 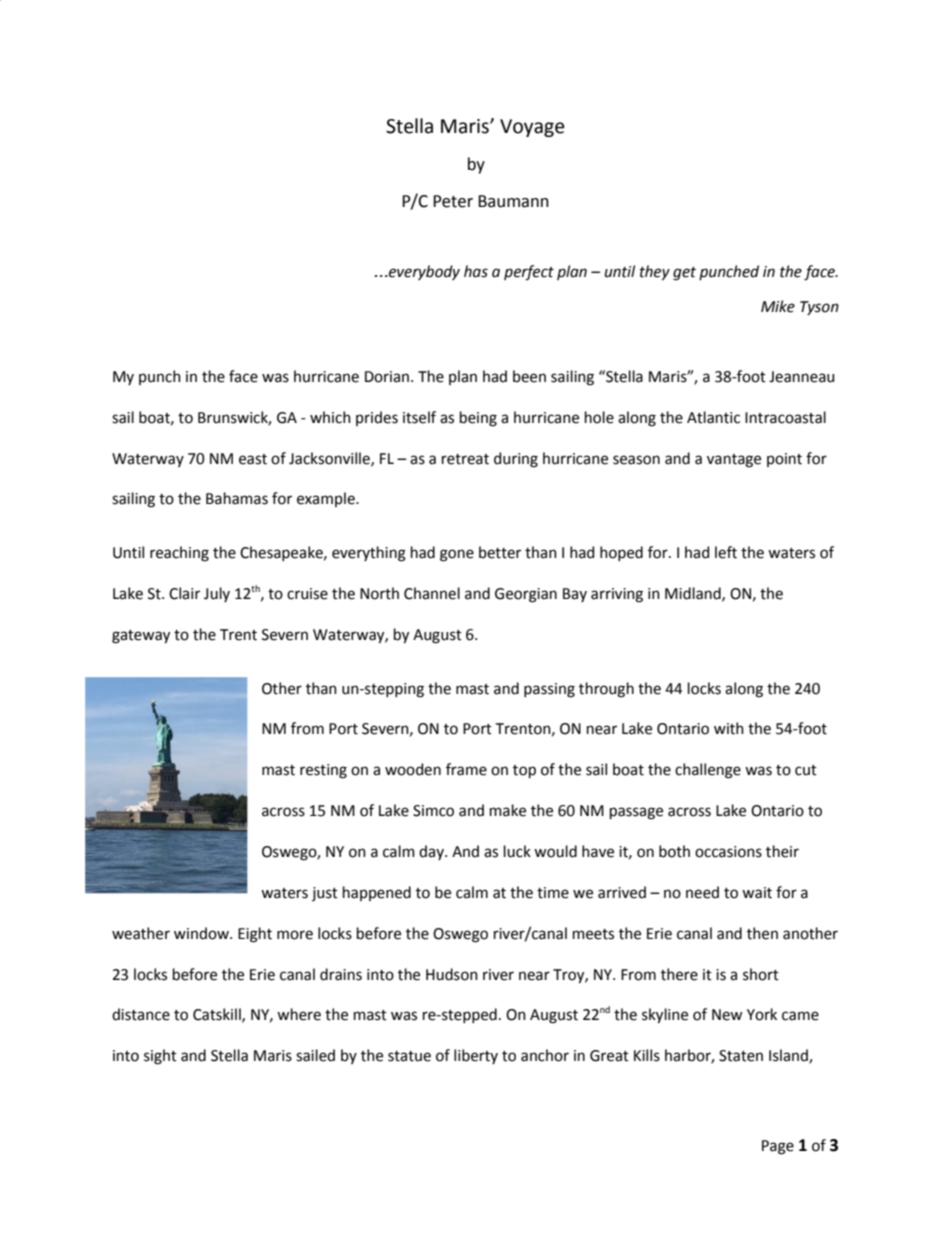 I want to click on luck, so click(x=517, y=851).
